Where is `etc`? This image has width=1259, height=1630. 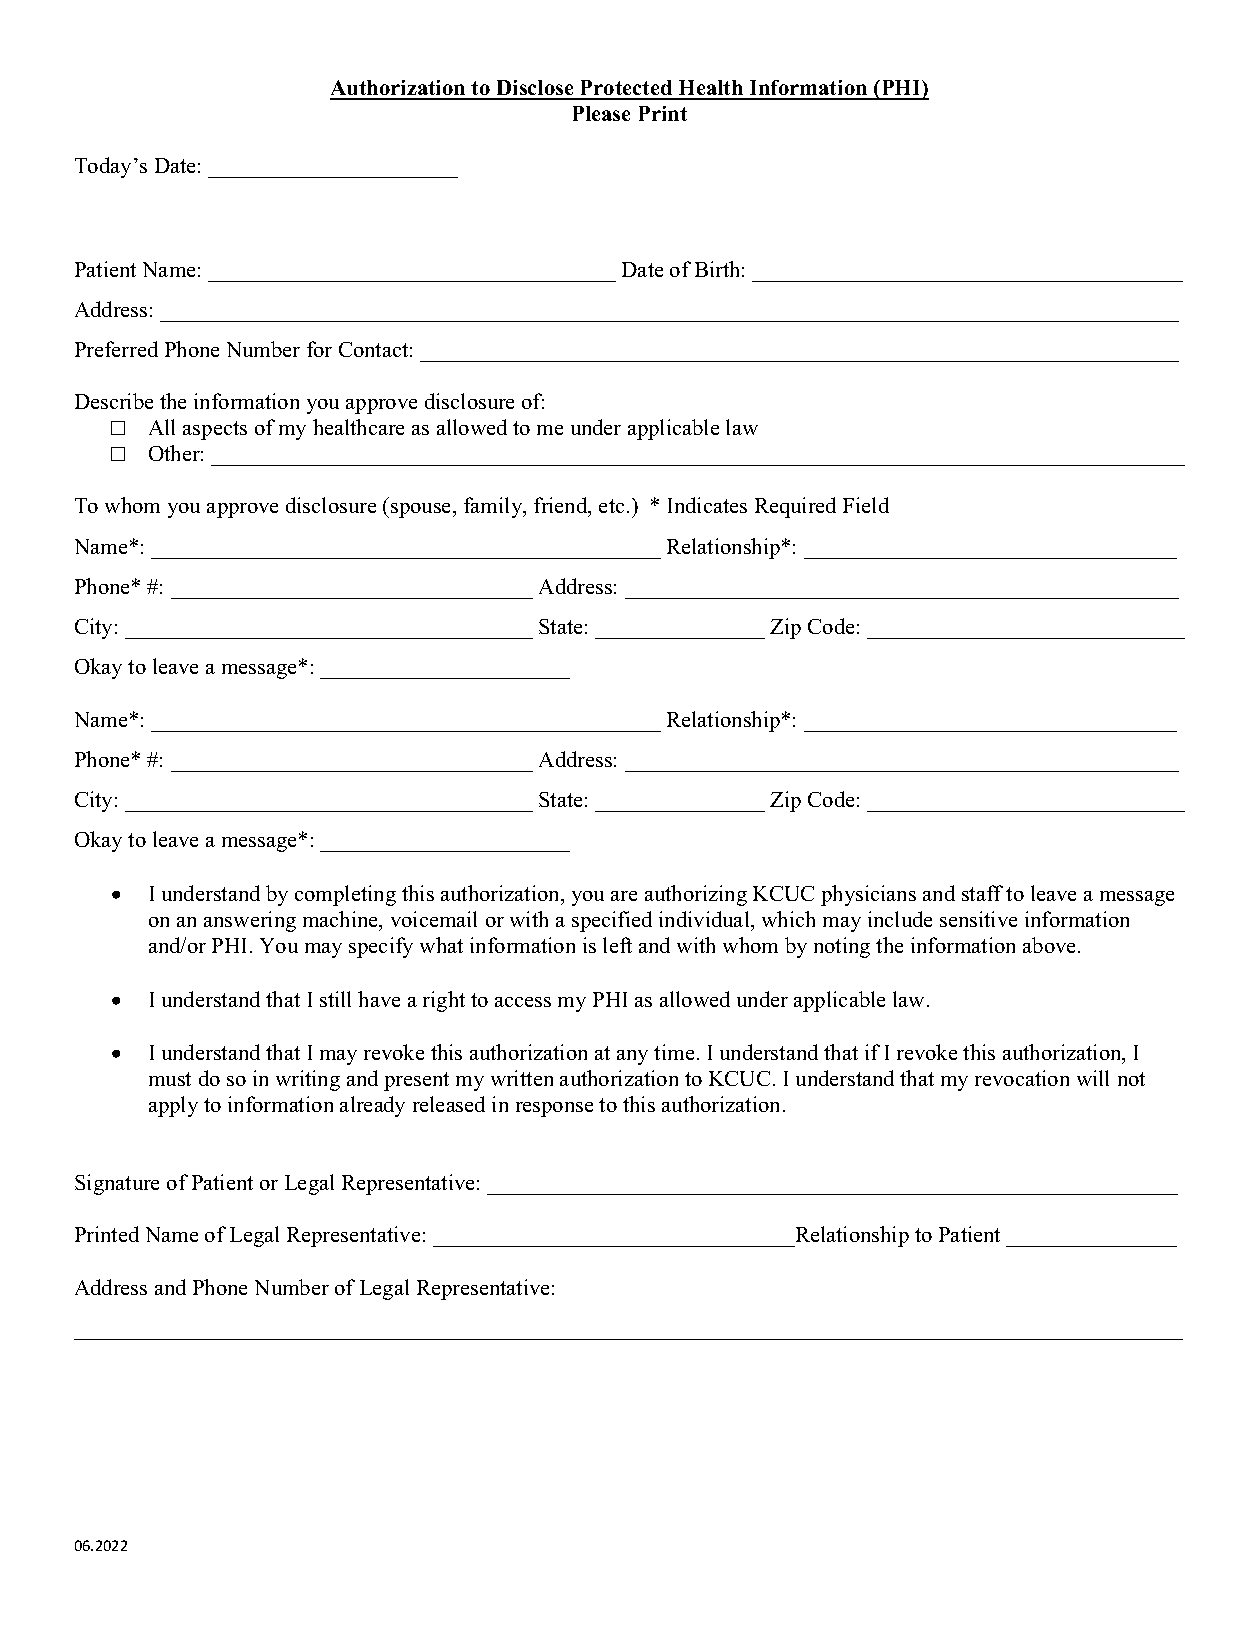 etc is located at coordinates (611, 506).
